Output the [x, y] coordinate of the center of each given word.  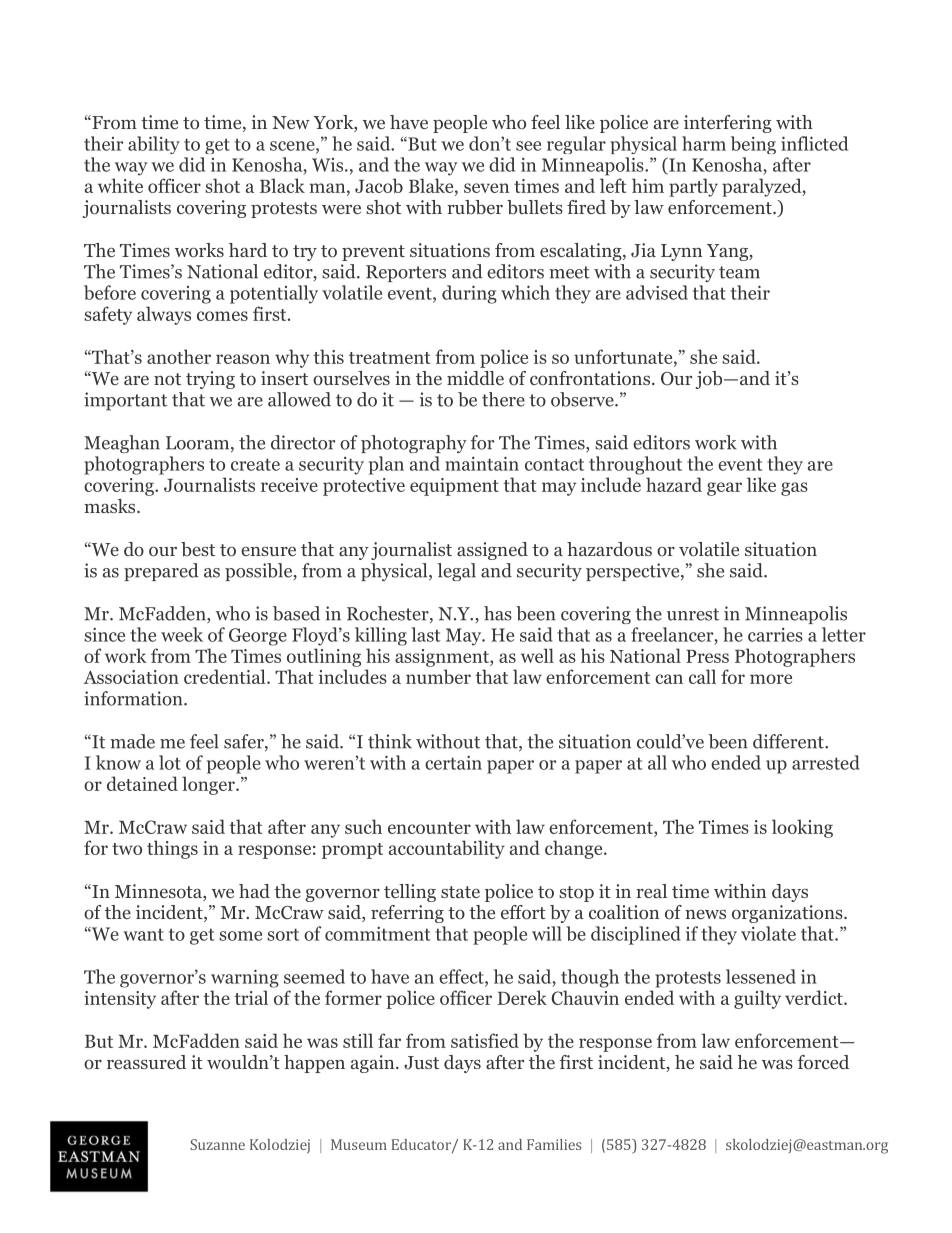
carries [775, 635]
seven [486, 188]
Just [421, 1063]
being [753, 145]
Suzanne [217, 1144]
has [498, 613]
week [182, 634]
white [120, 185]
